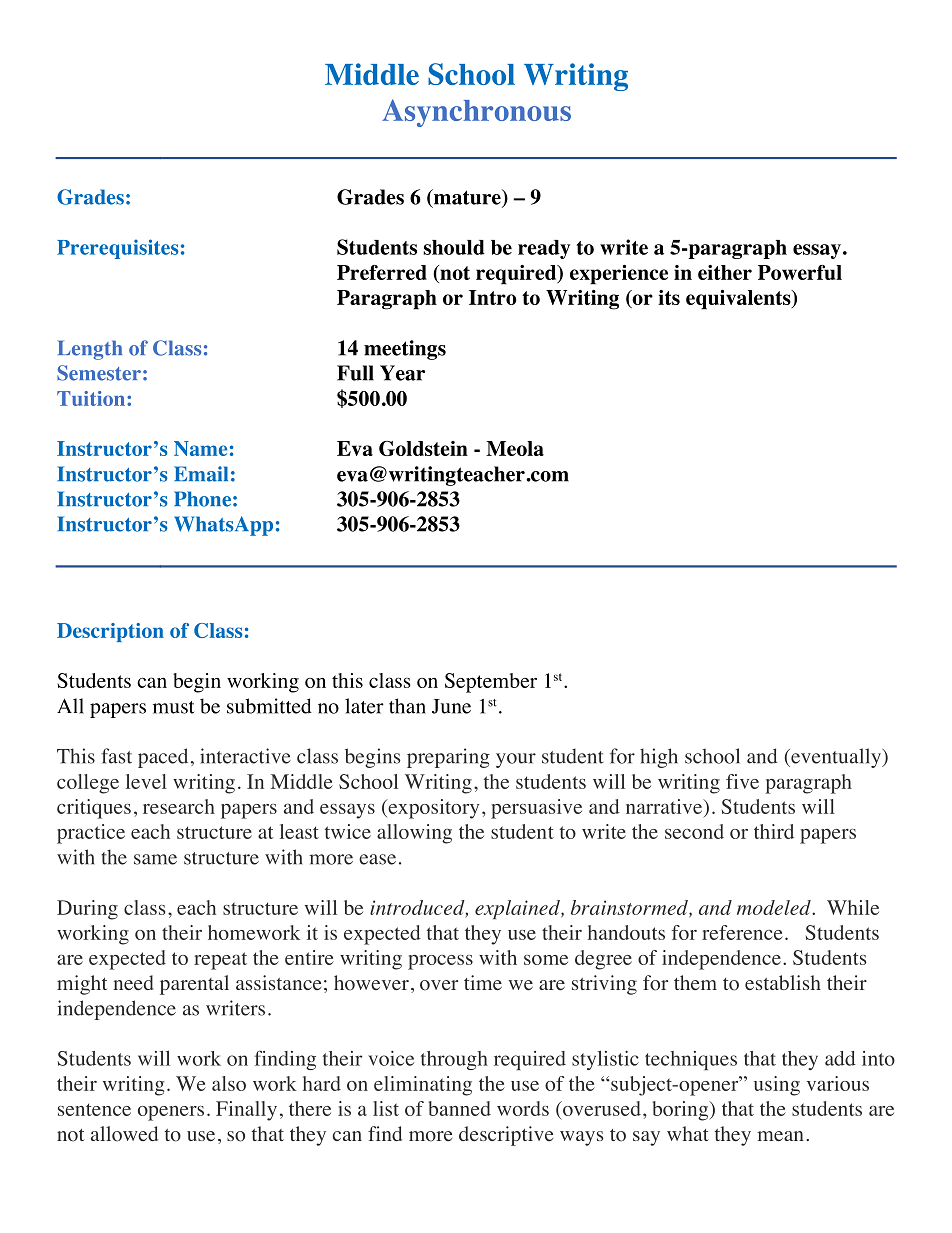  Describe the element at coordinates (742, 781) in the screenshot. I see `five` at that location.
